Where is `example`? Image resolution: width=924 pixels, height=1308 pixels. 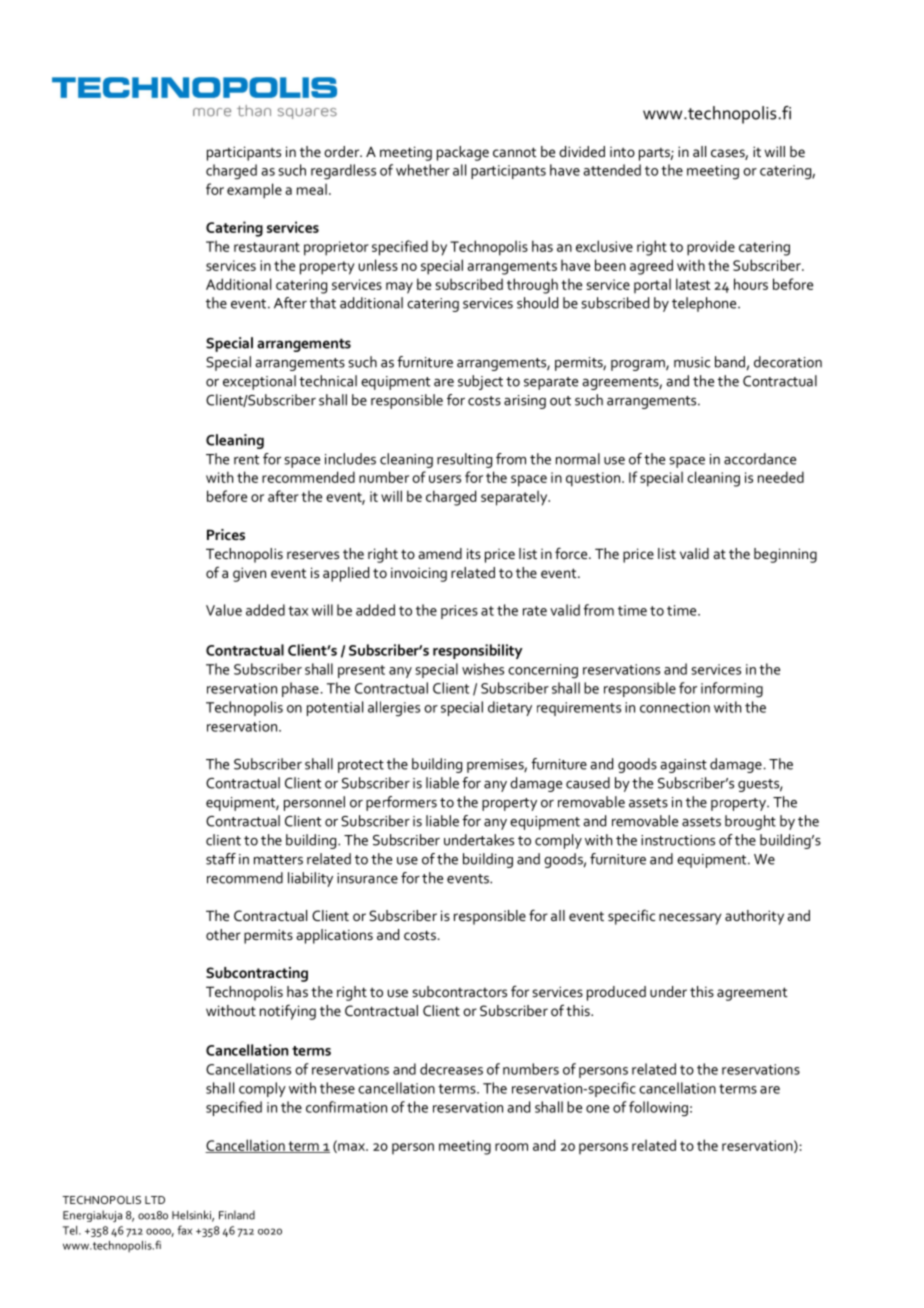 example is located at coordinates (254, 191).
